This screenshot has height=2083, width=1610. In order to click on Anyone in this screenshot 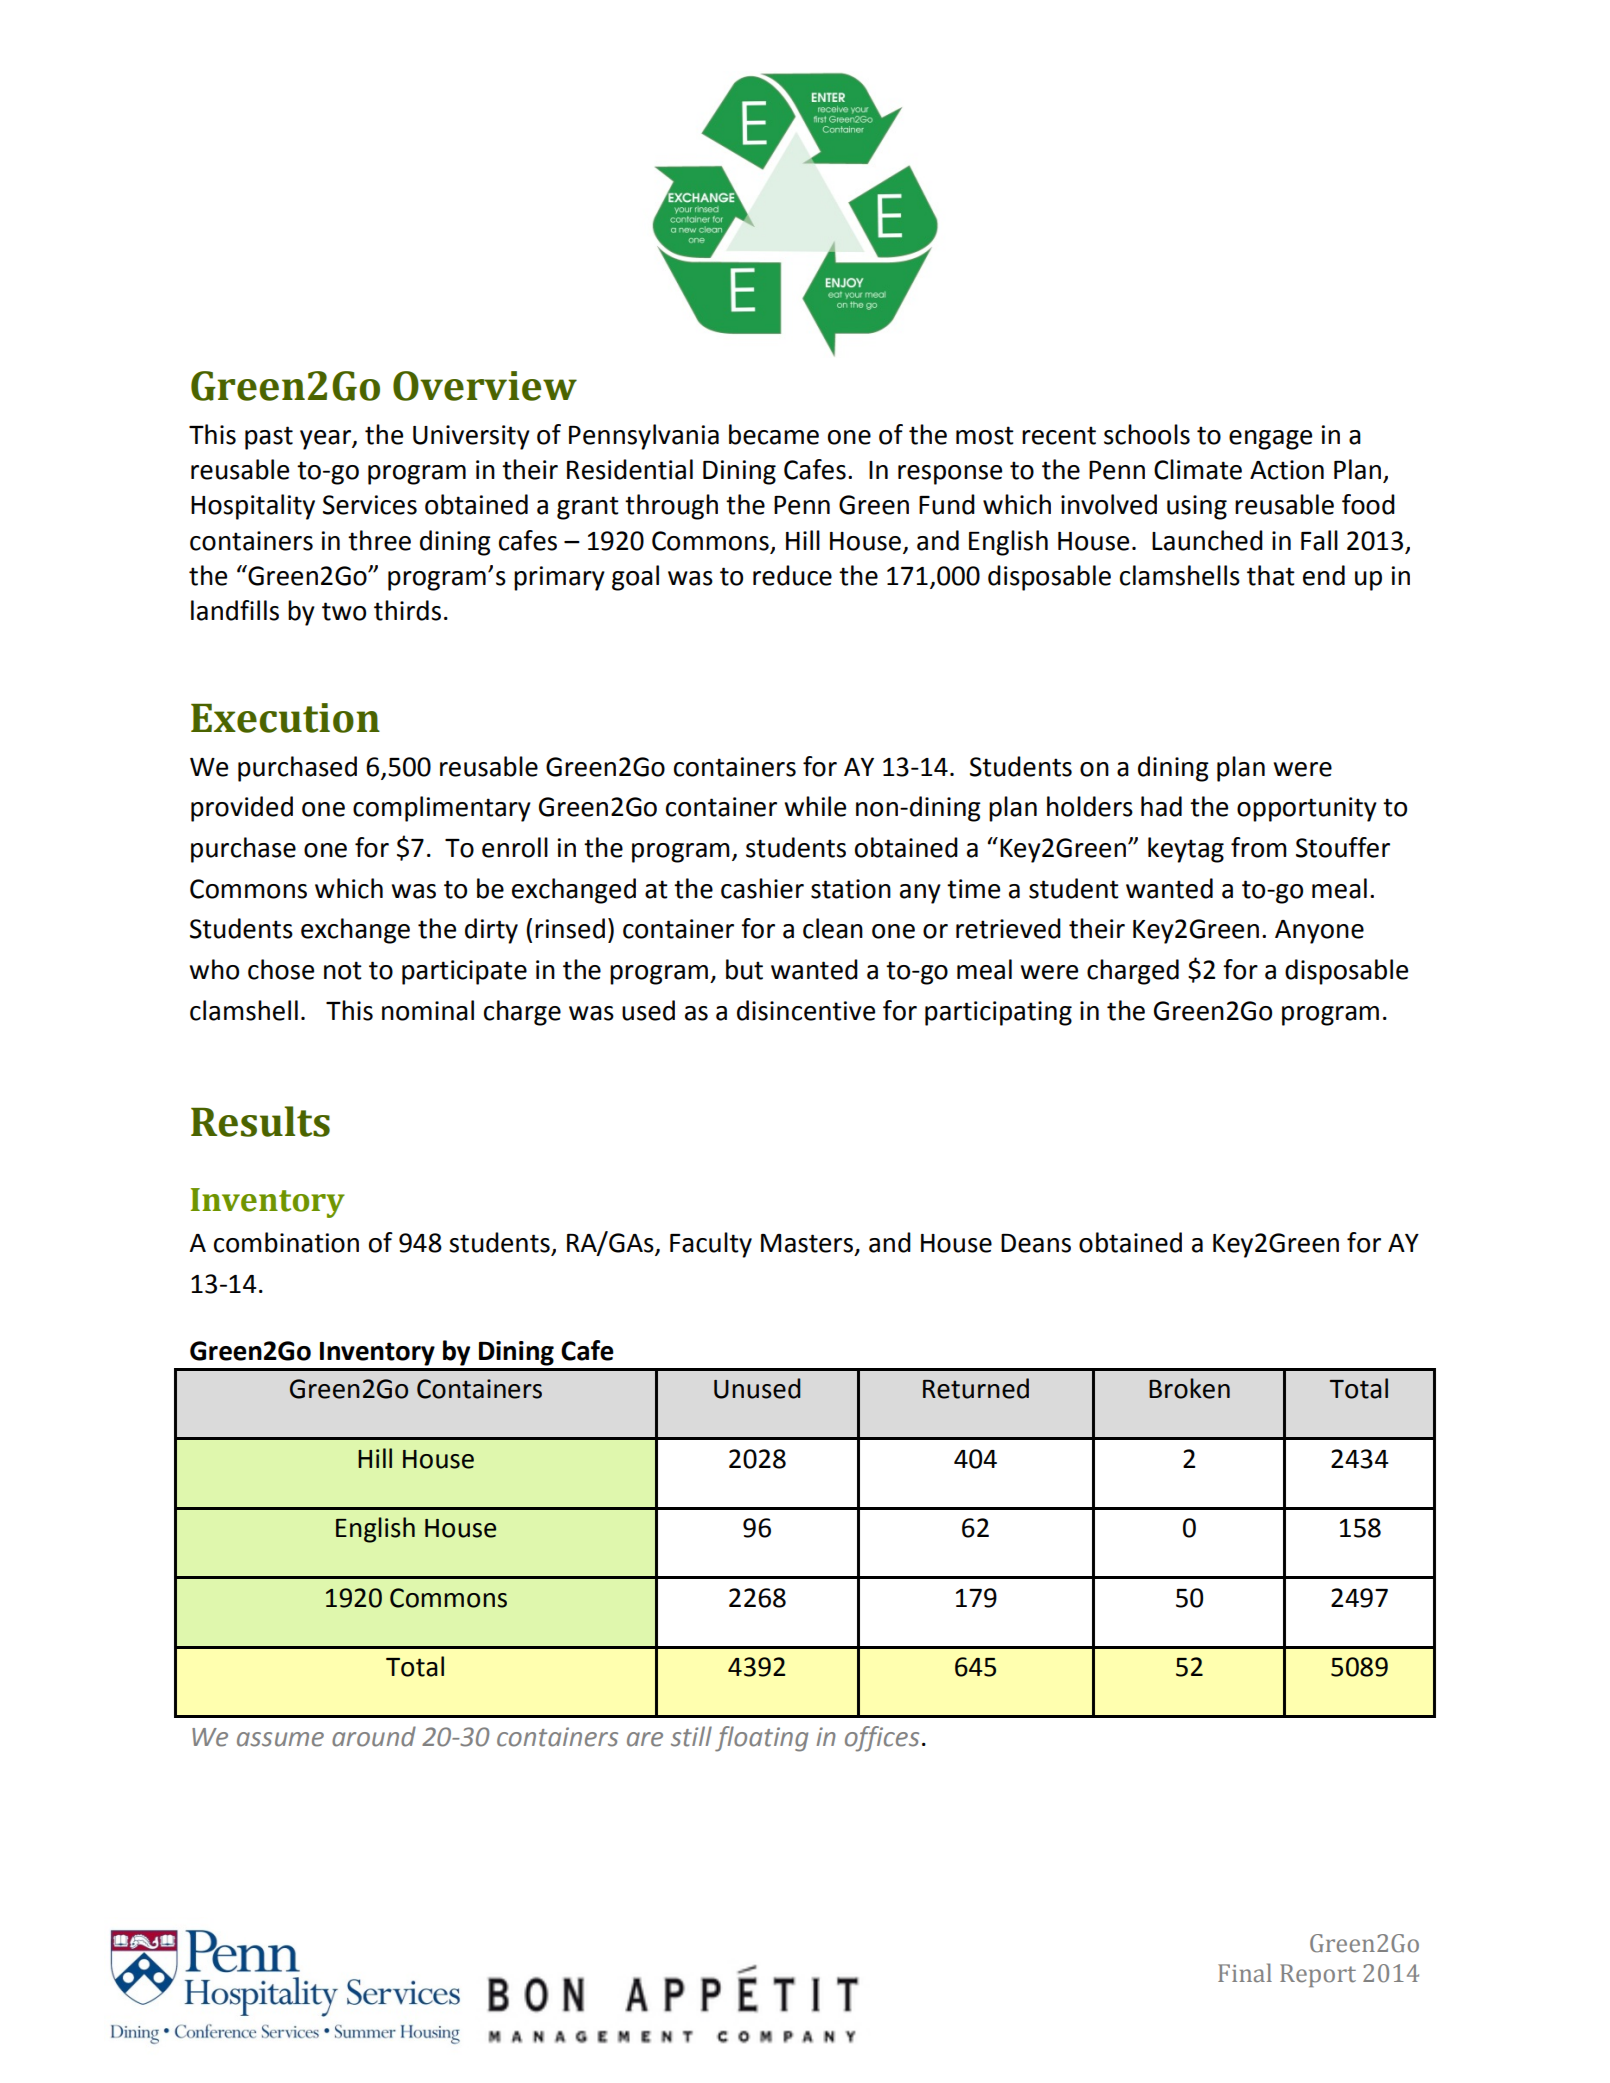, I will do `click(1319, 932)`.
